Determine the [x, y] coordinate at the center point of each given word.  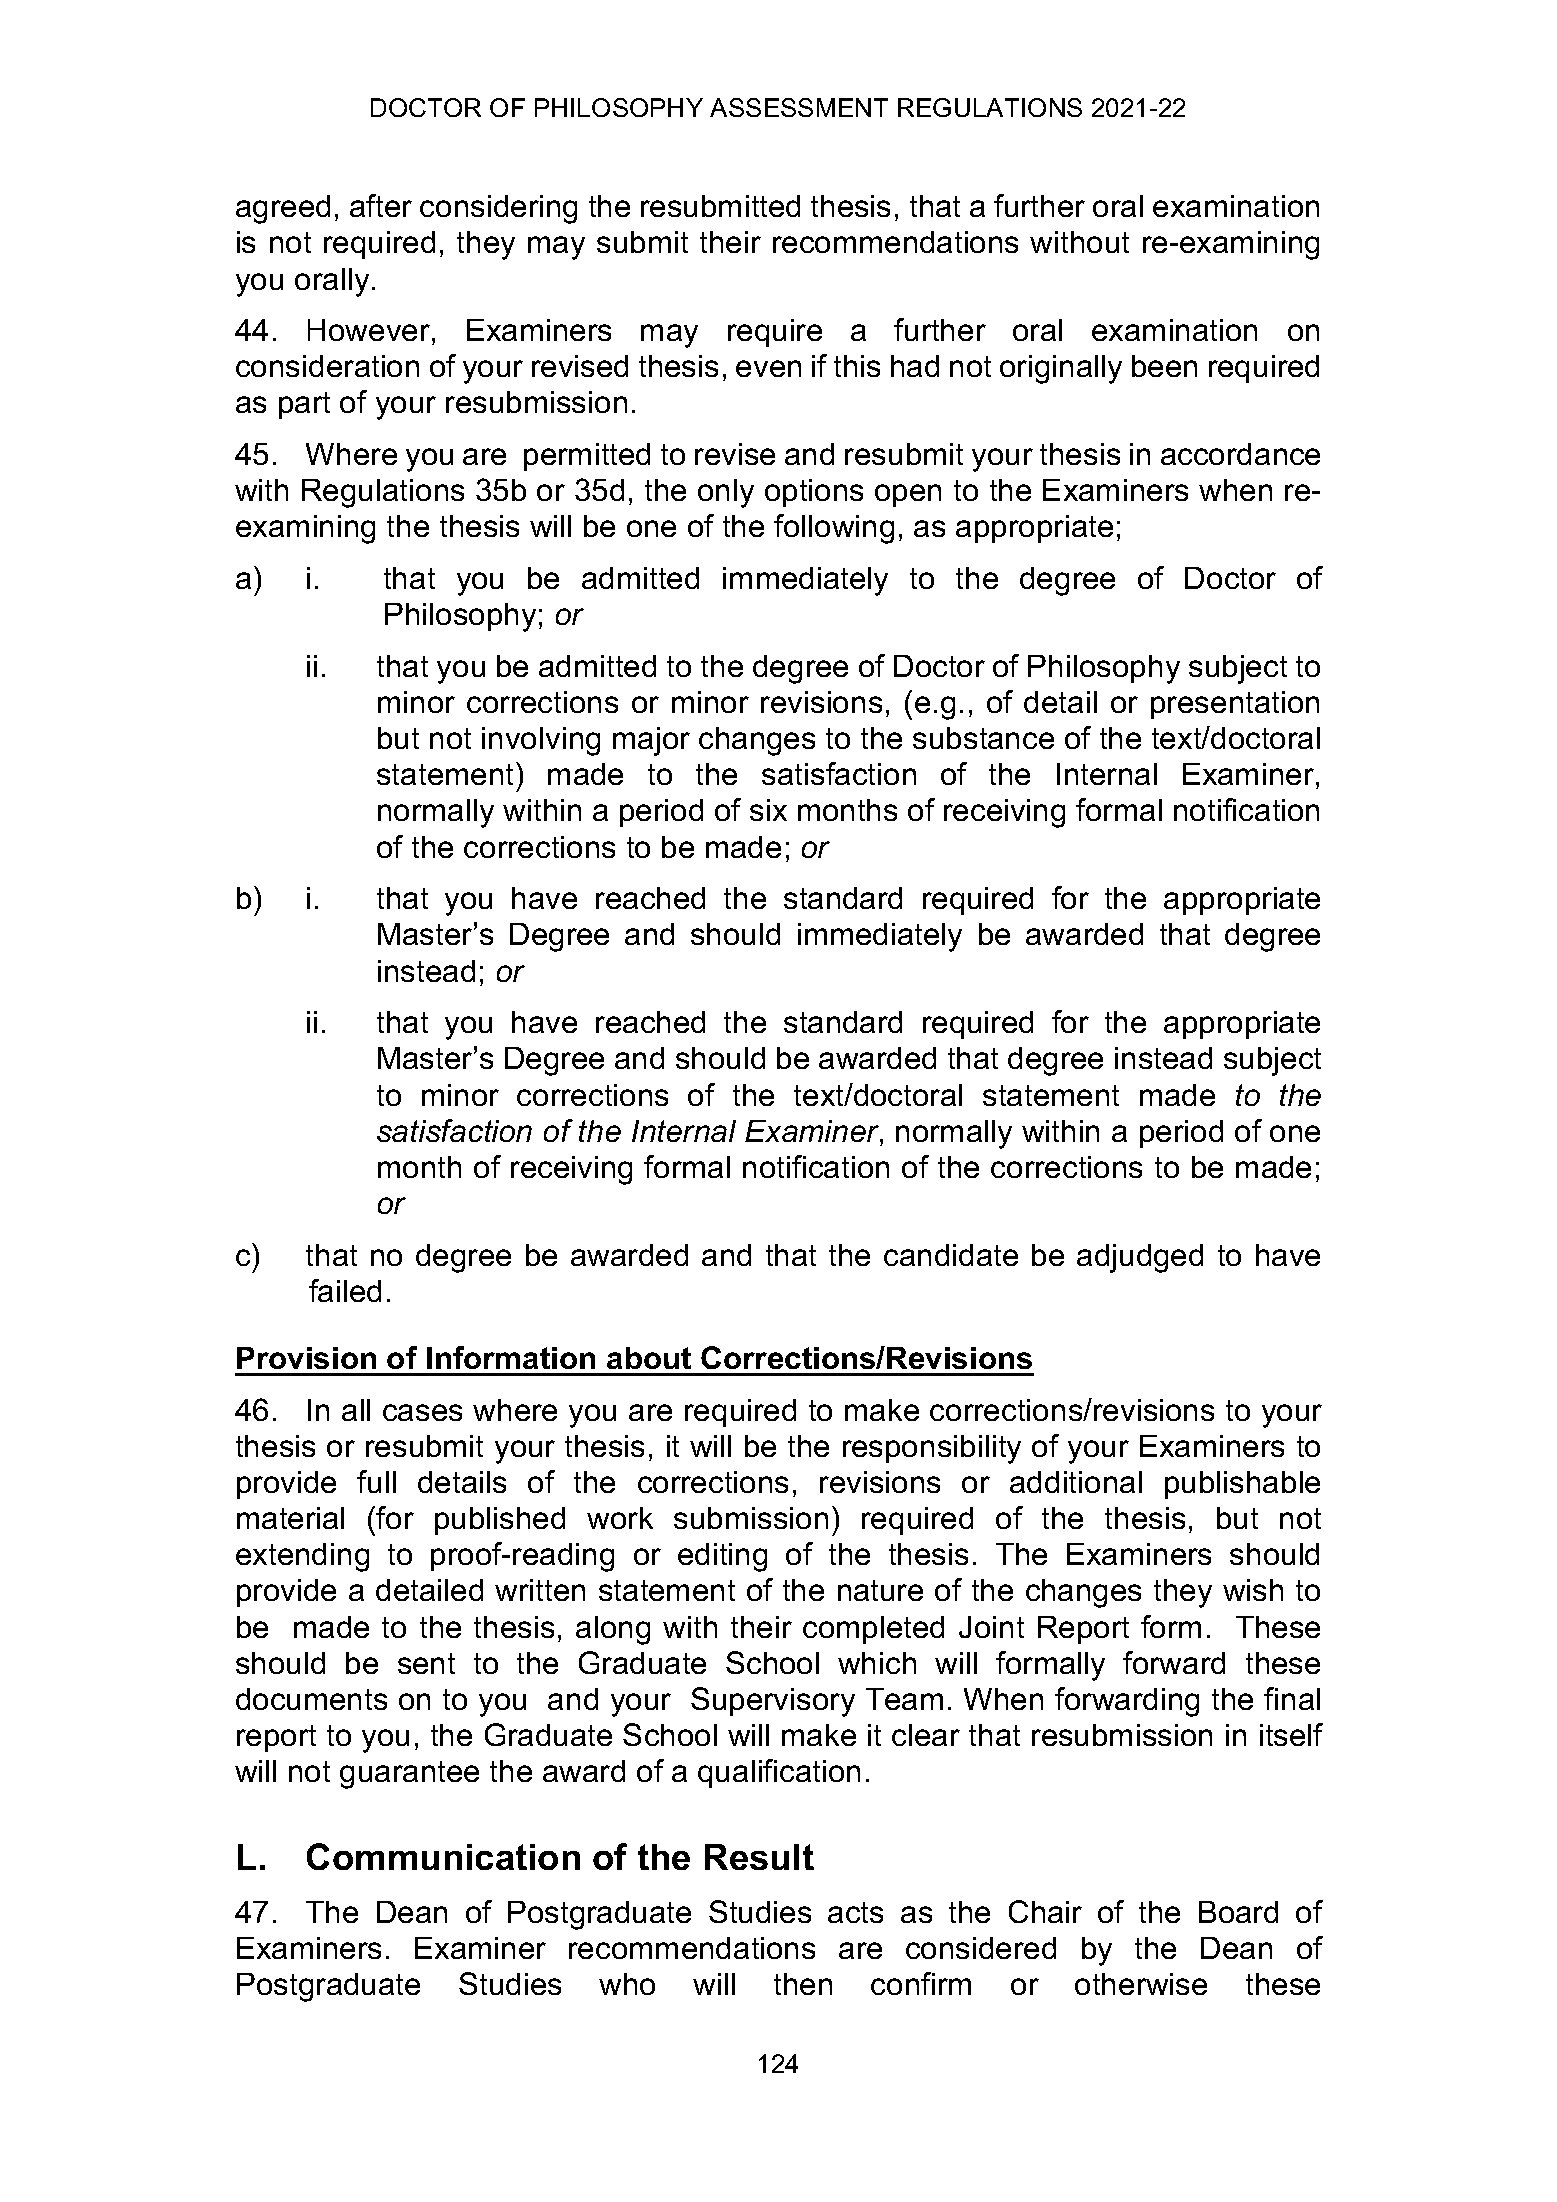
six [768, 810]
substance [983, 738]
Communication [443, 1856]
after [381, 205]
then [803, 1984]
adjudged [1140, 1258]
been [1164, 366]
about [649, 1358]
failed [345, 1290]
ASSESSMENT [799, 107]
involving [541, 741]
